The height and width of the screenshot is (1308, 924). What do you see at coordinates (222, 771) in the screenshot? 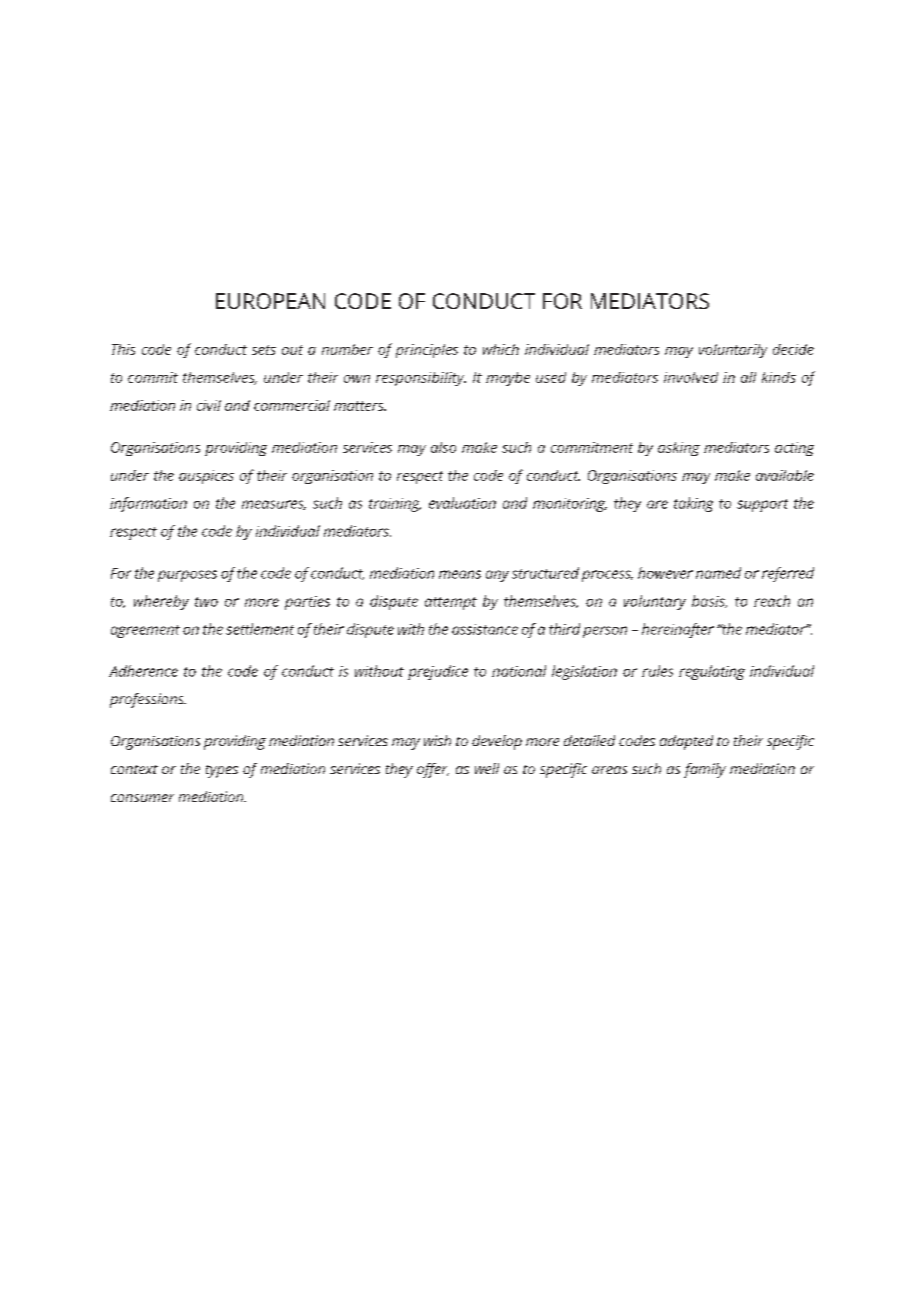
I see `types` at bounding box center [222, 771].
